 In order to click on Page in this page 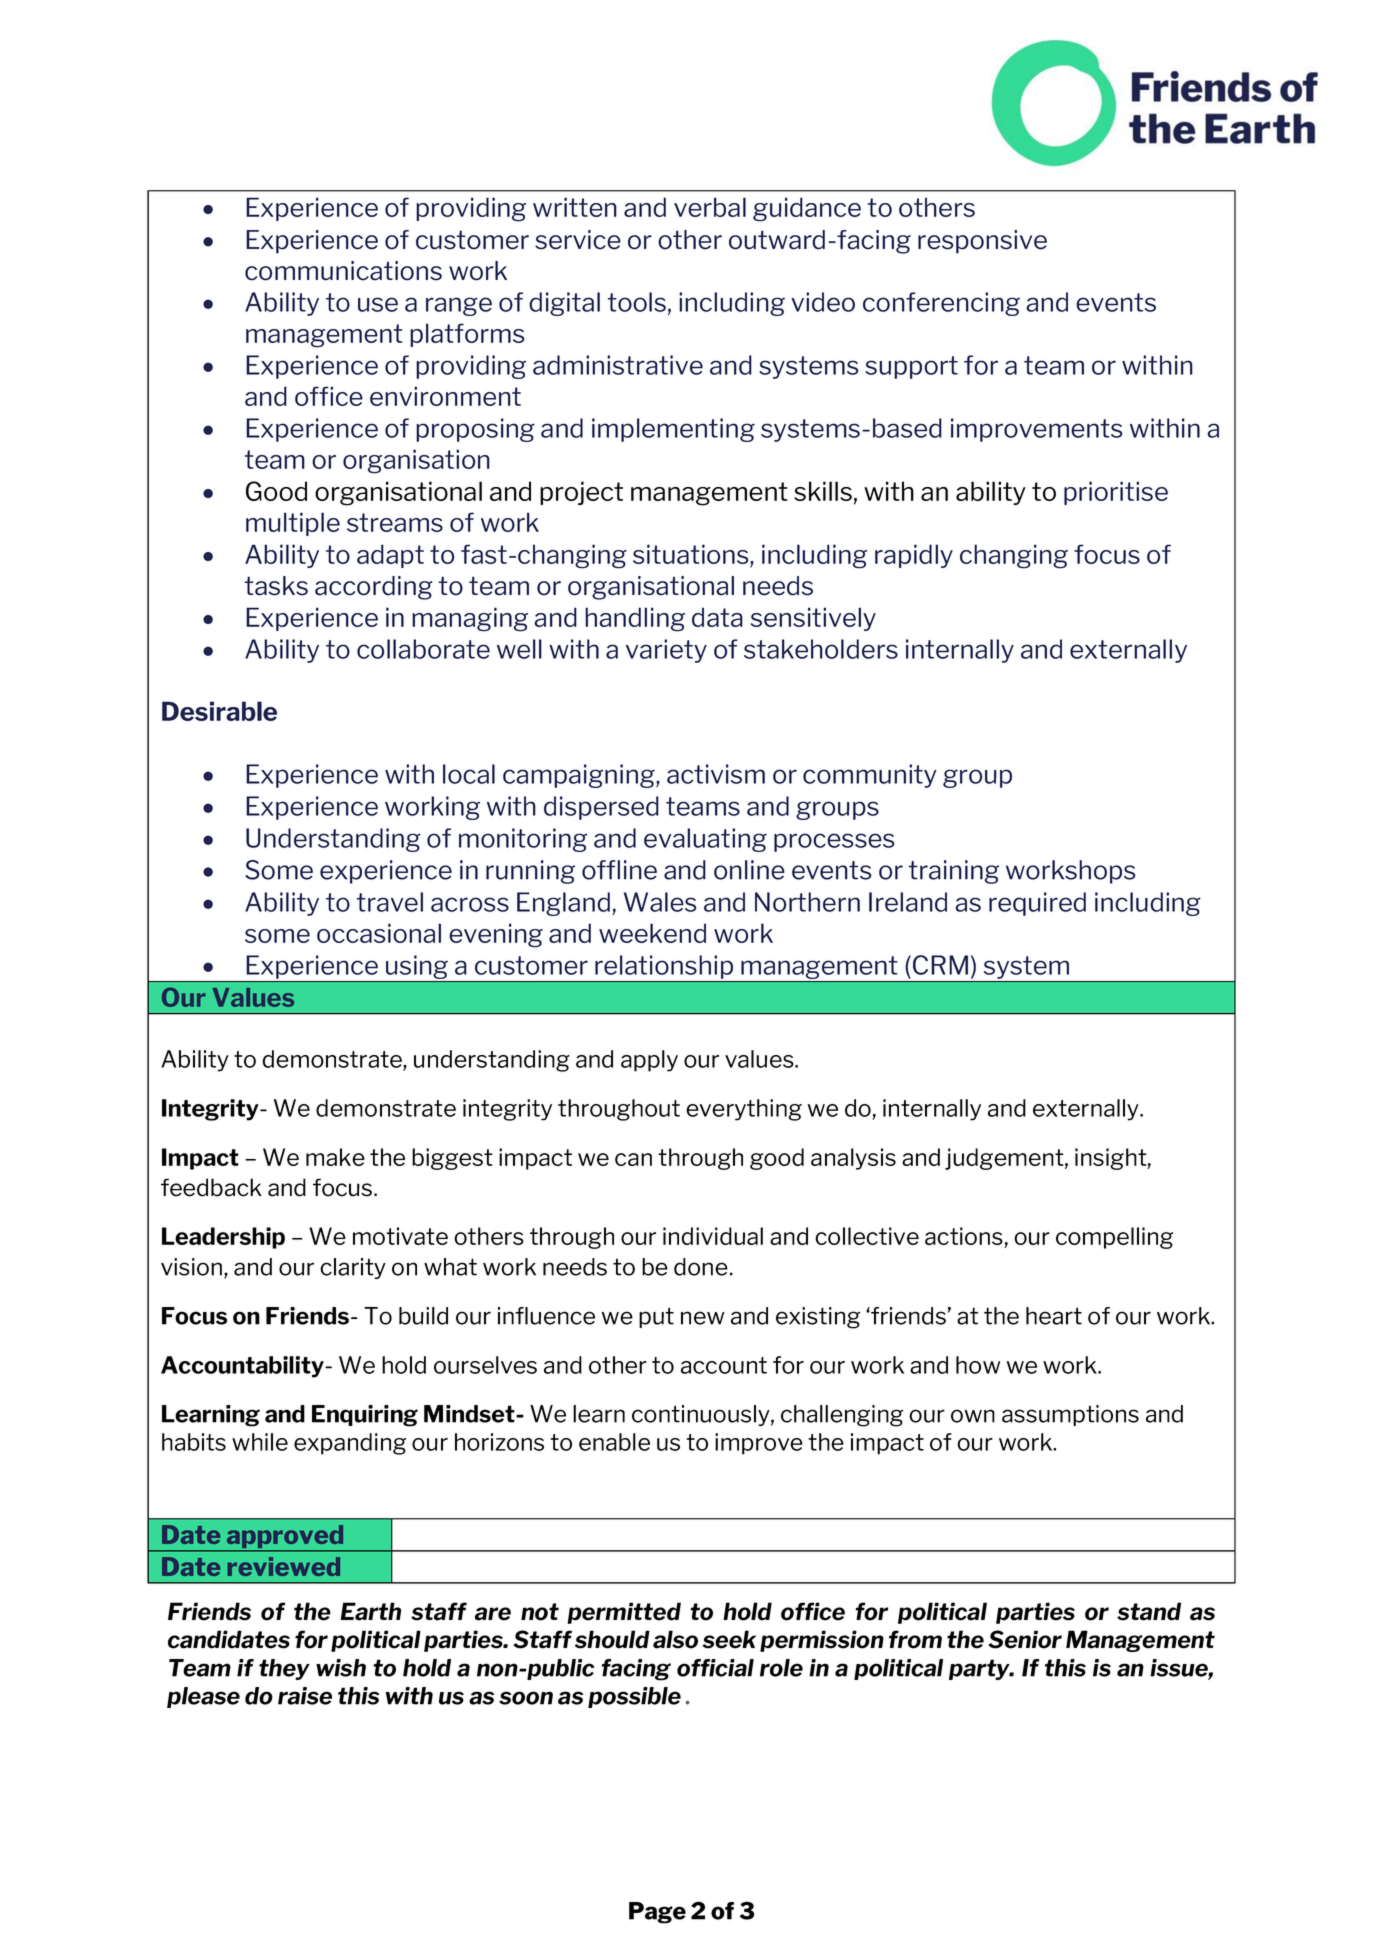, I will do `click(657, 1913)`.
